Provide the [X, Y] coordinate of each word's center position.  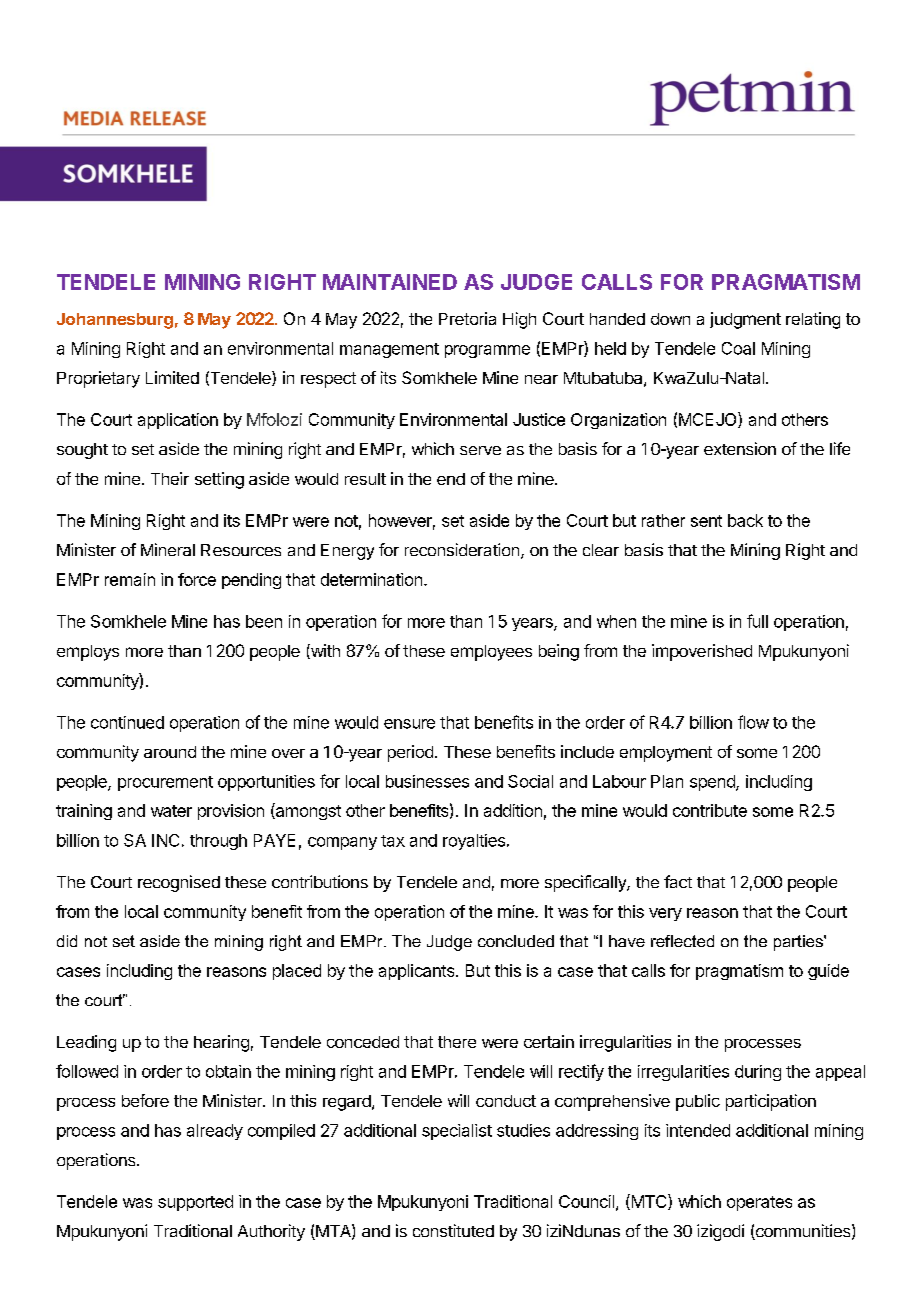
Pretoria [467, 318]
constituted [453, 1230]
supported [195, 1203]
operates [759, 1203]
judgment [745, 320]
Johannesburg [115, 321]
